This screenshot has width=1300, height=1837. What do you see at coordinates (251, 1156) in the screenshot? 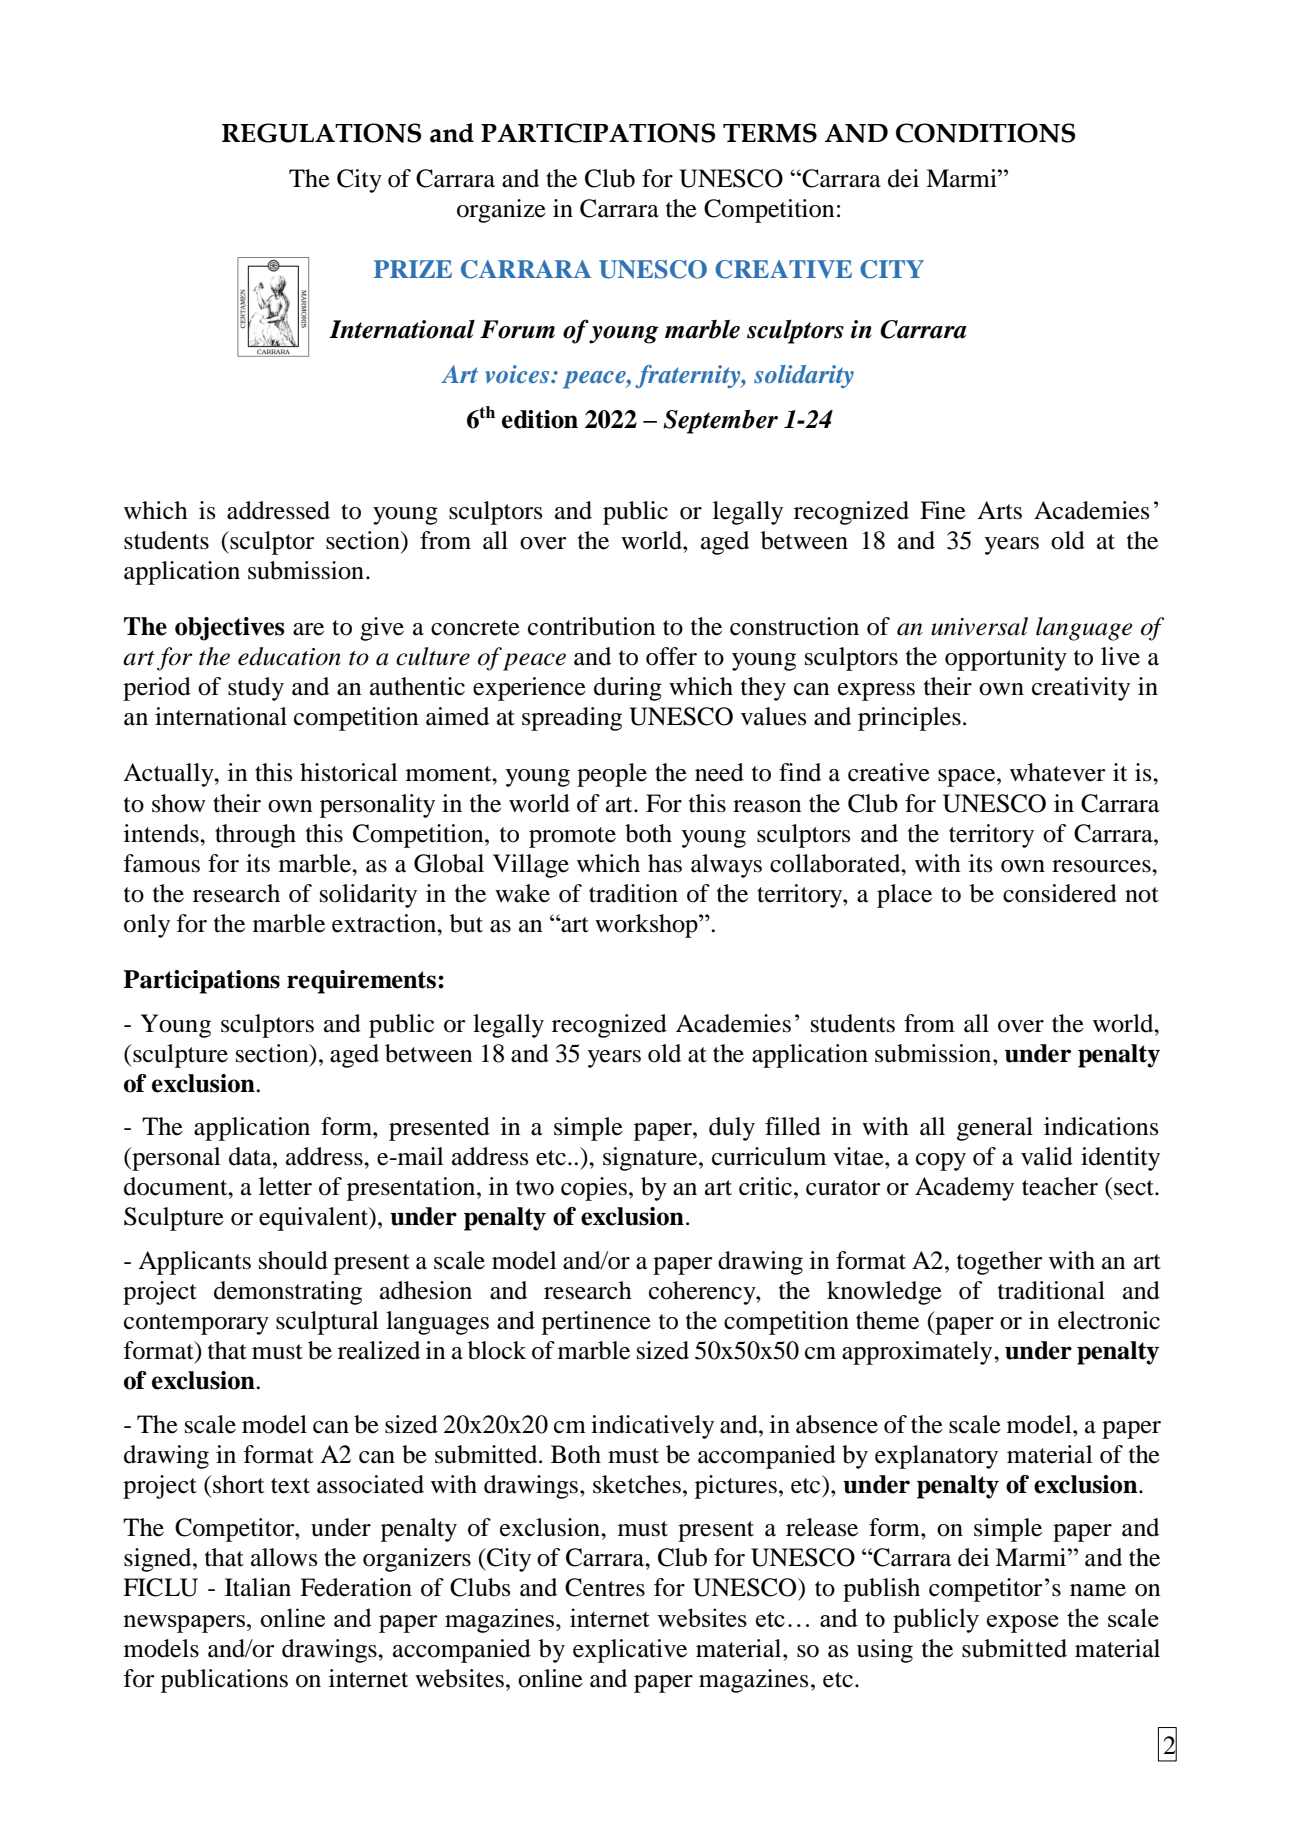
I see `data` at bounding box center [251, 1156].
